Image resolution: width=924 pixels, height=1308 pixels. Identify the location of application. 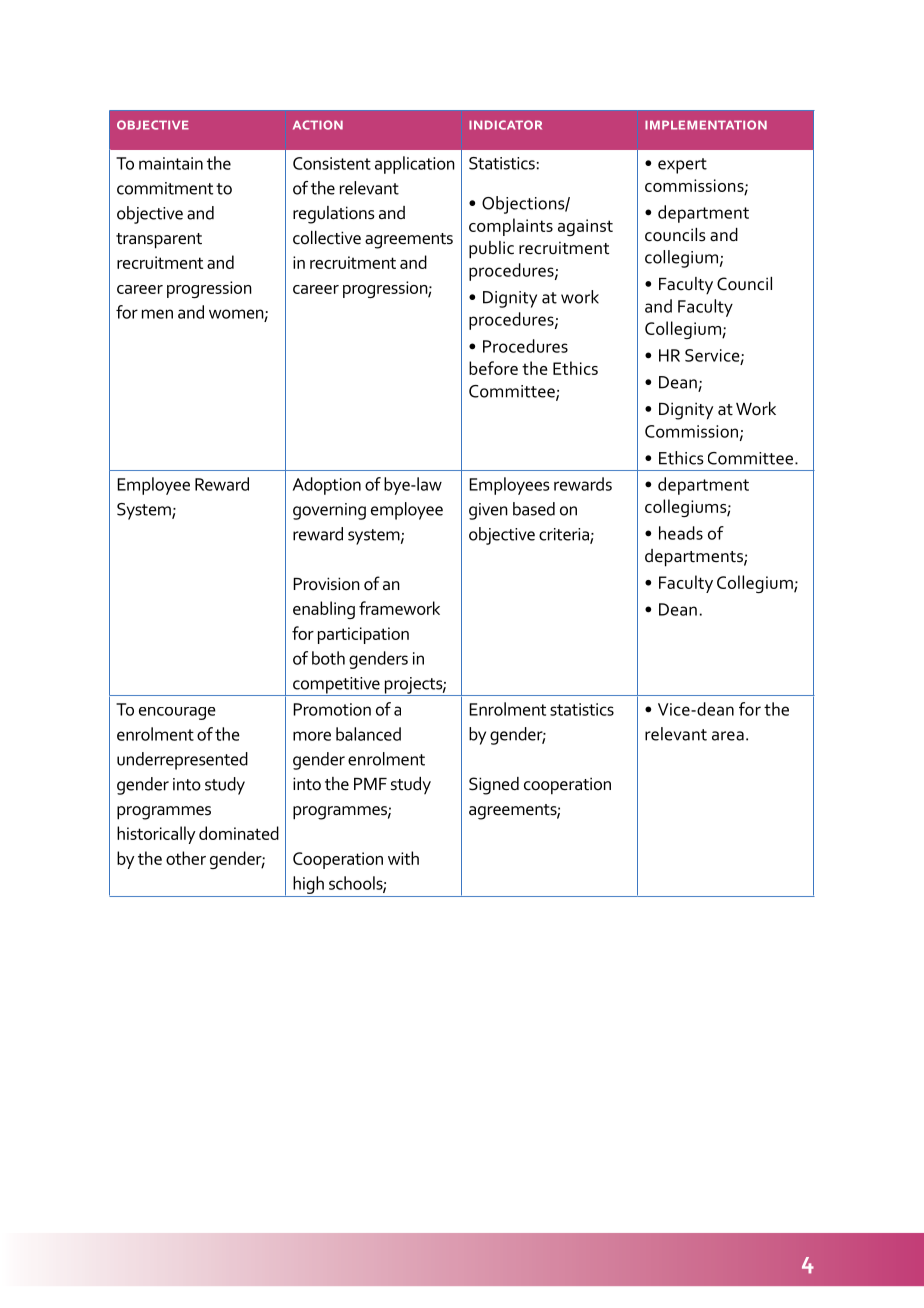
(415, 165).
